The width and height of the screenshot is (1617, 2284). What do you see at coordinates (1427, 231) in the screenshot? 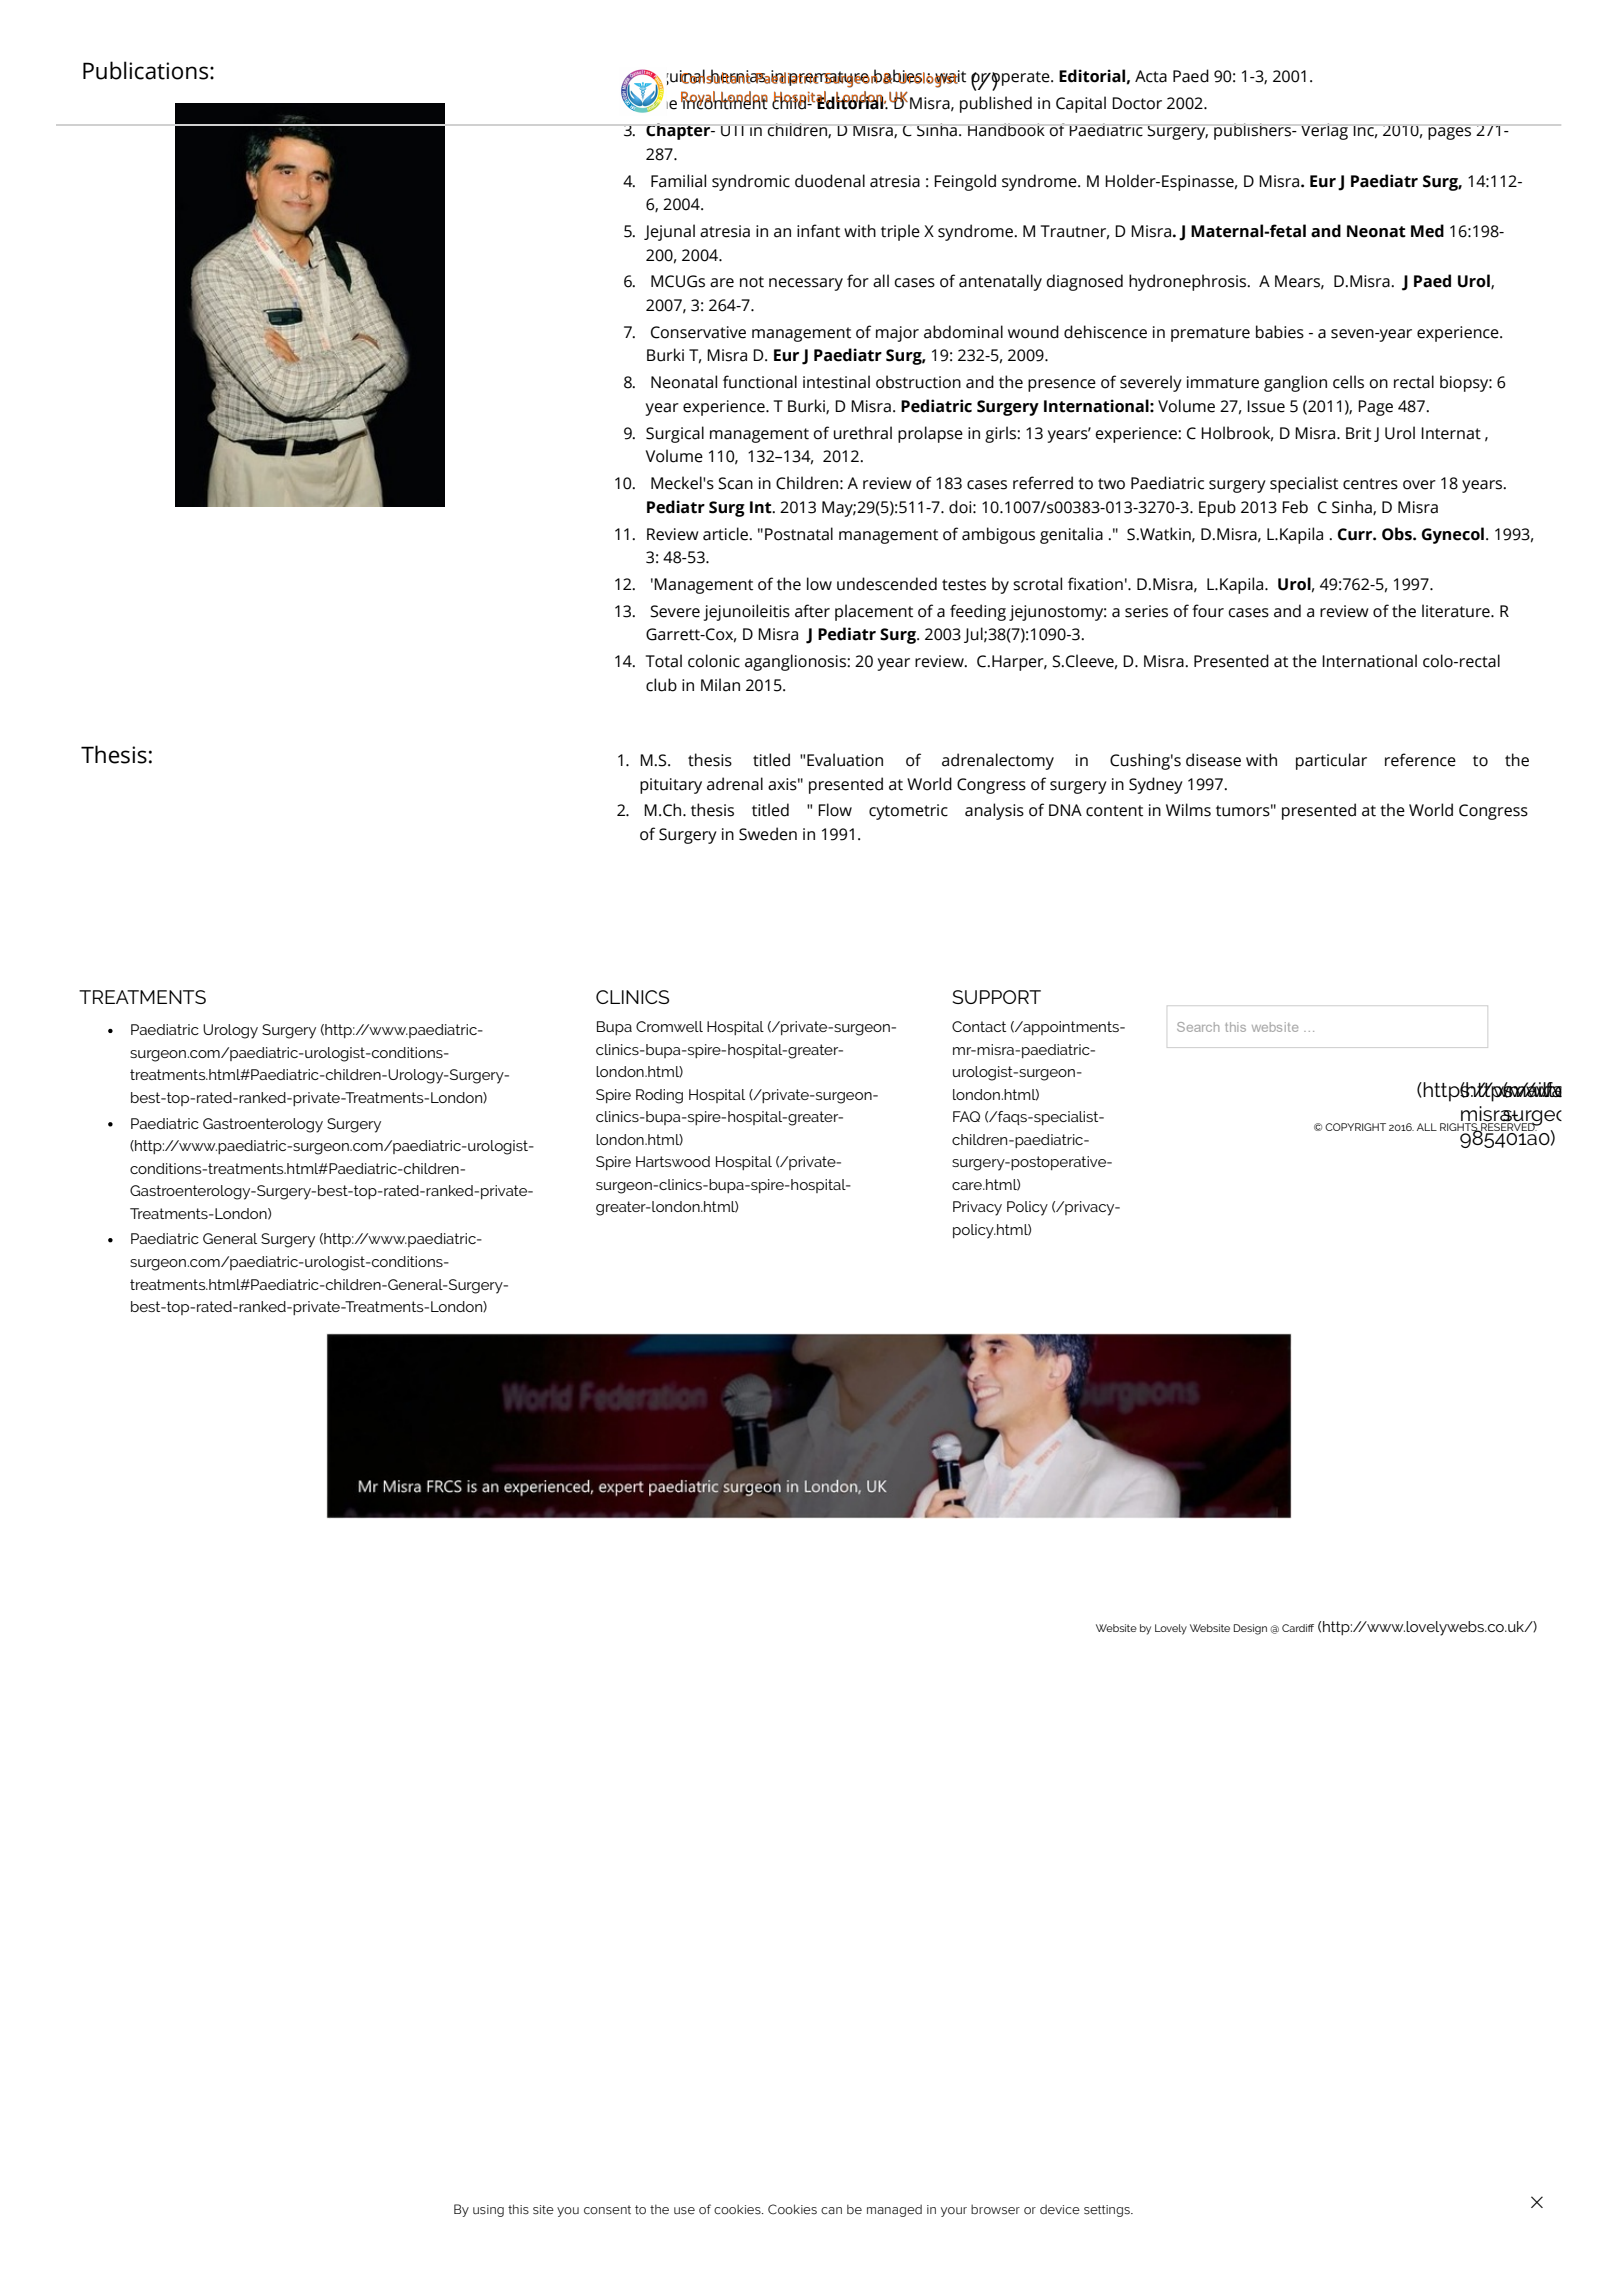
I see `Med` at bounding box center [1427, 231].
